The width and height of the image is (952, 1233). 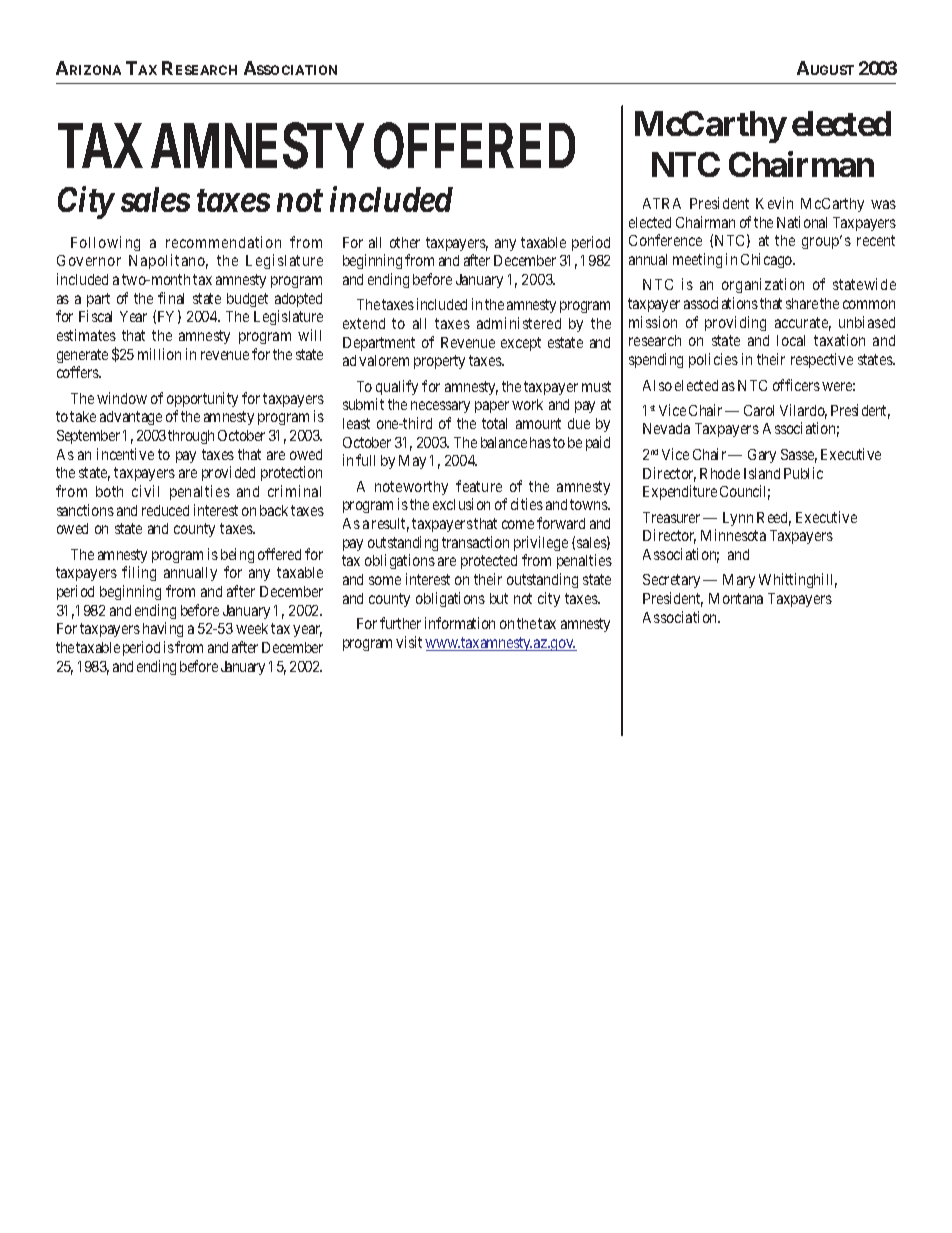 I want to click on National, so click(x=802, y=222).
